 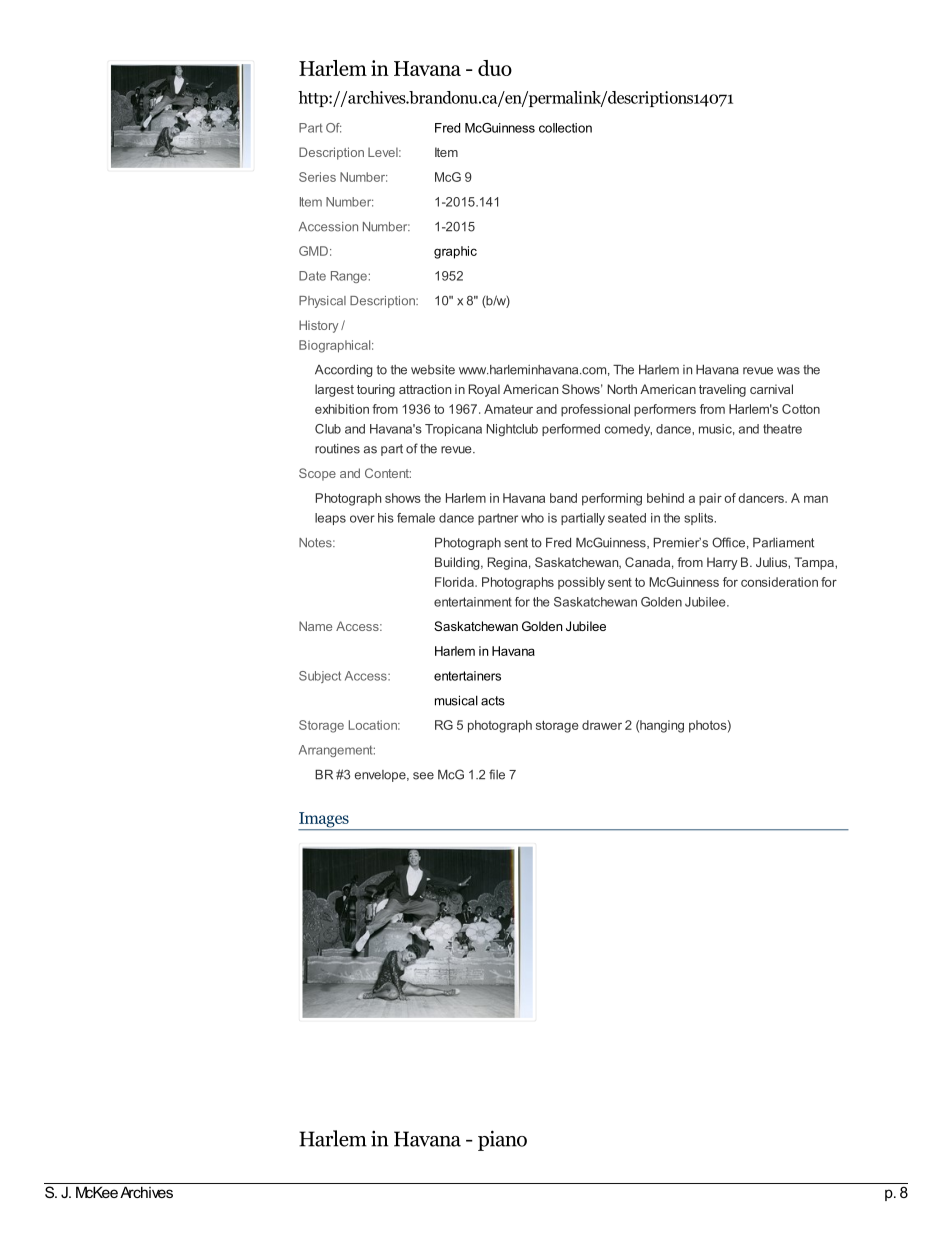 I want to click on duo, so click(x=495, y=68).
